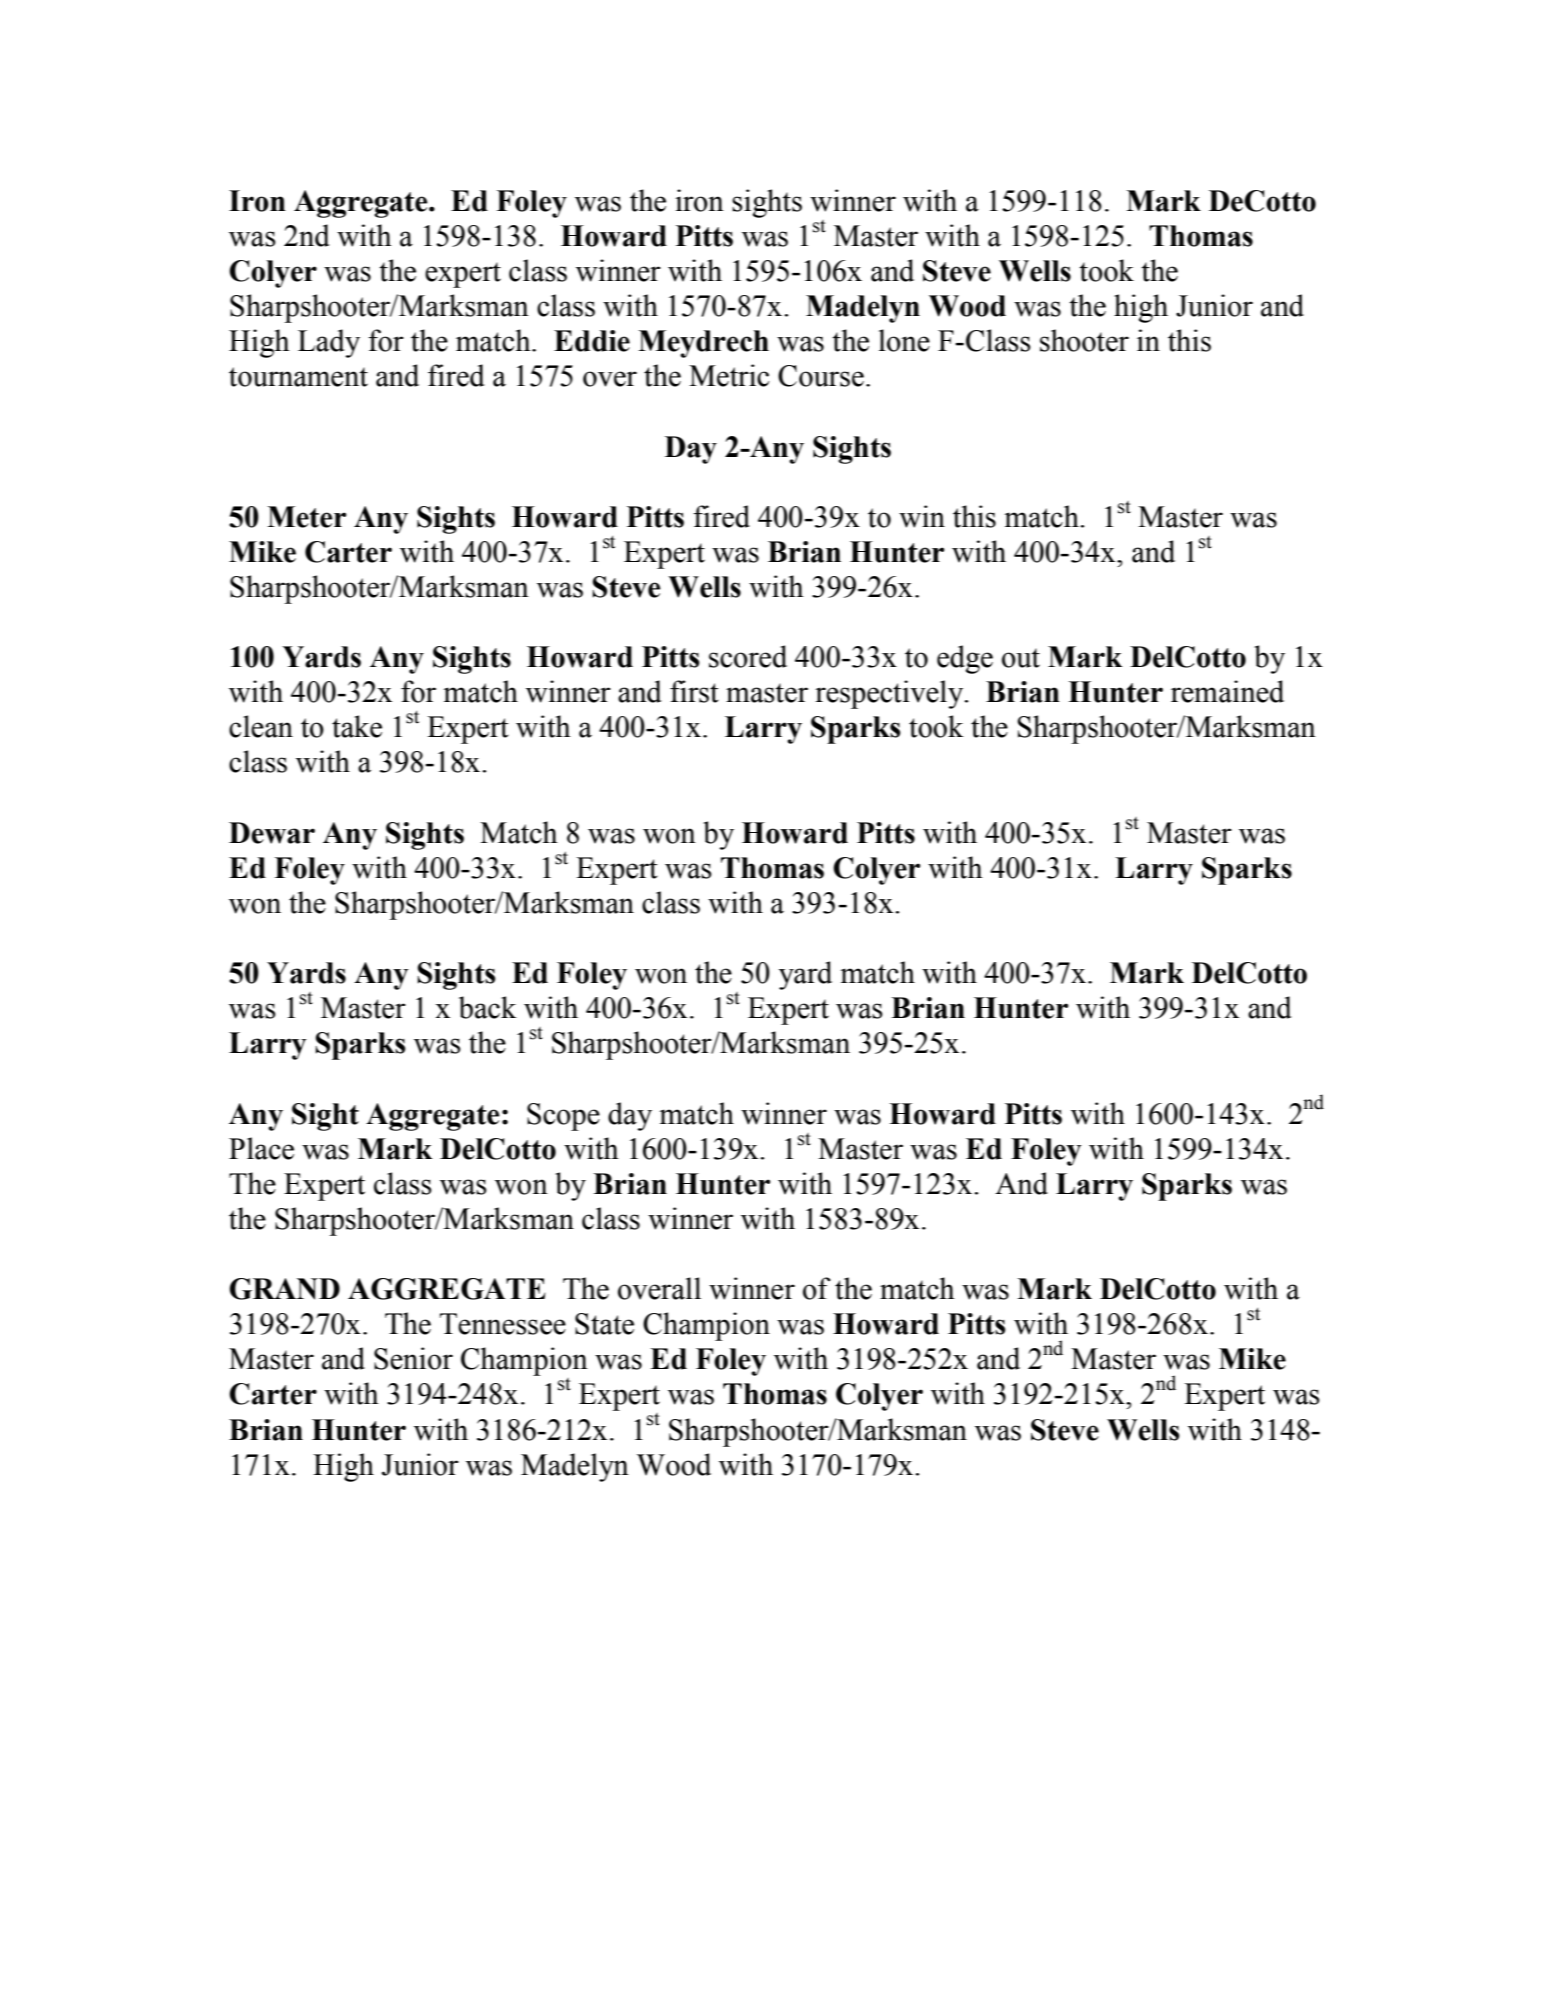 The image size is (1557, 2015). I want to click on Lady, so click(329, 343).
